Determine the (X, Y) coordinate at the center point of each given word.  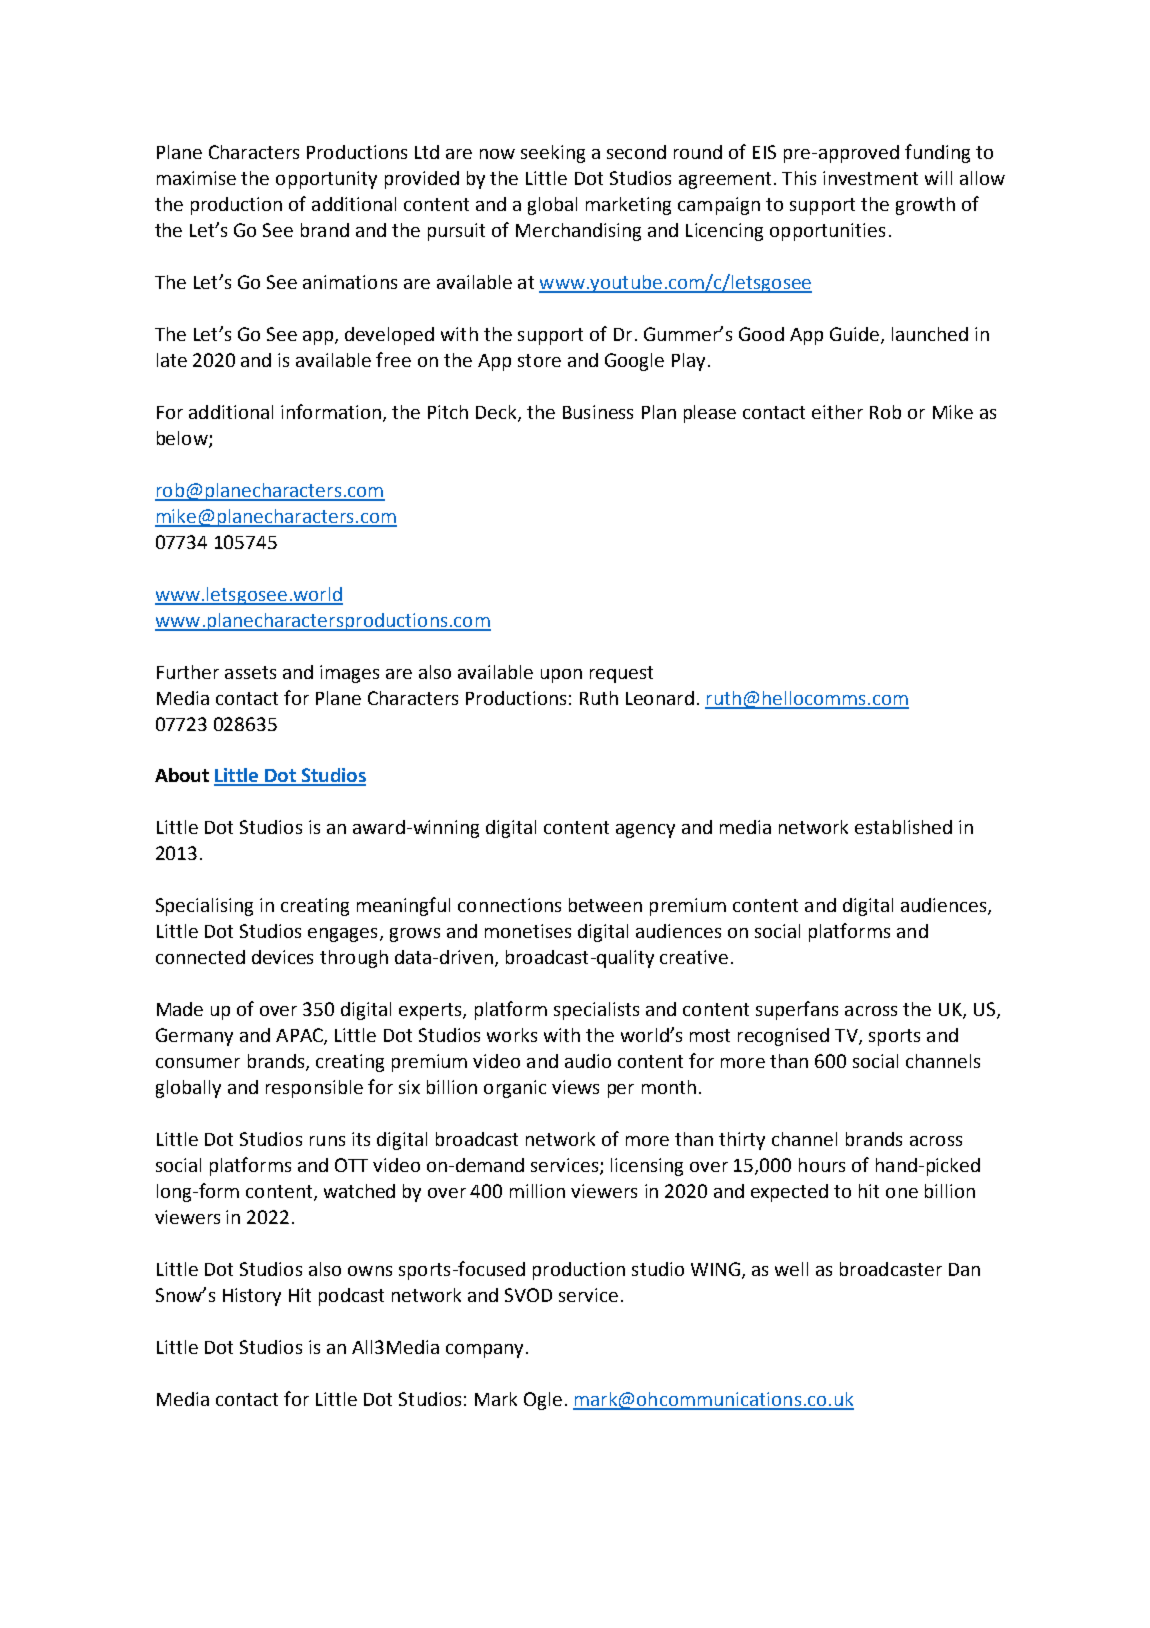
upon (561, 676)
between (605, 905)
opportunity (326, 180)
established (903, 827)
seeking (553, 154)
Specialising (204, 907)
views (575, 1087)
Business (598, 412)
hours (822, 1165)
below (183, 439)
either (837, 412)
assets (250, 672)
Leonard (660, 698)
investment (870, 178)
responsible (314, 1089)
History (252, 1297)
